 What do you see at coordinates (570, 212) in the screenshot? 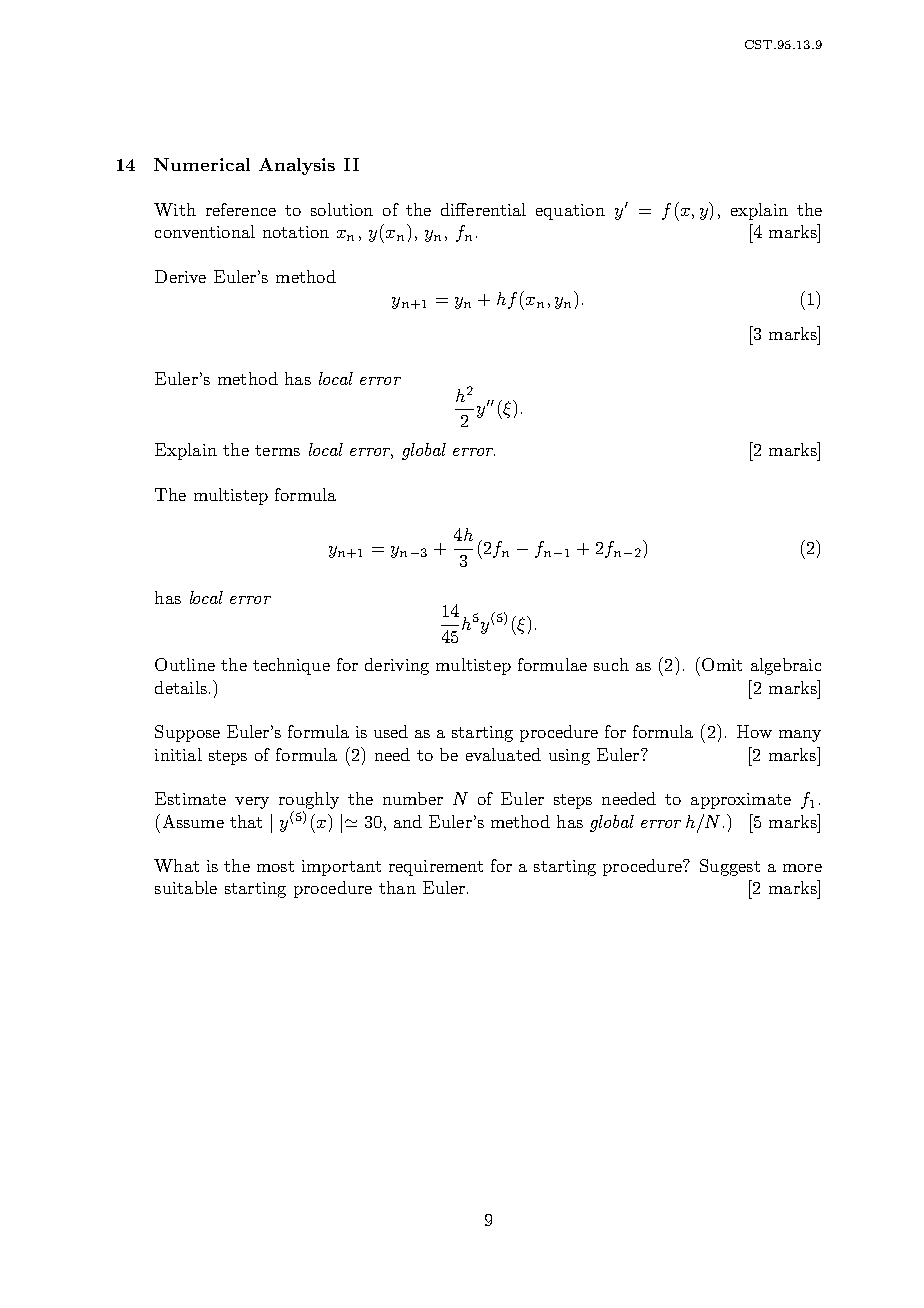
I see `equation` at bounding box center [570, 212].
